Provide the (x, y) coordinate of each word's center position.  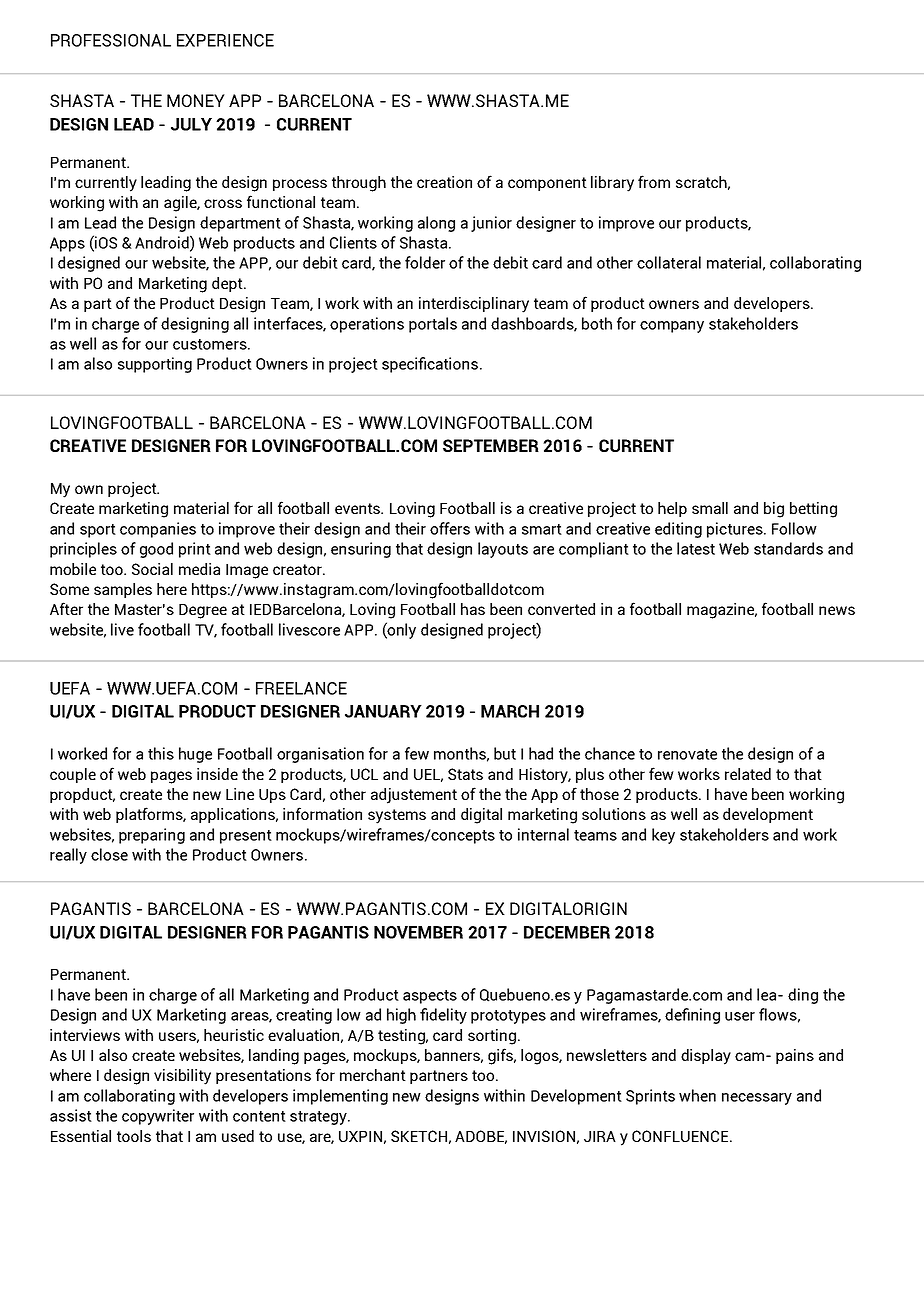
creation (444, 182)
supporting (155, 365)
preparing (152, 836)
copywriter (158, 1117)
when (697, 1095)
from (654, 181)
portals (433, 325)
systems (397, 816)
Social (152, 569)
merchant (373, 1075)
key (663, 836)
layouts (503, 550)
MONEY (196, 100)
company (672, 327)
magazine (722, 611)
